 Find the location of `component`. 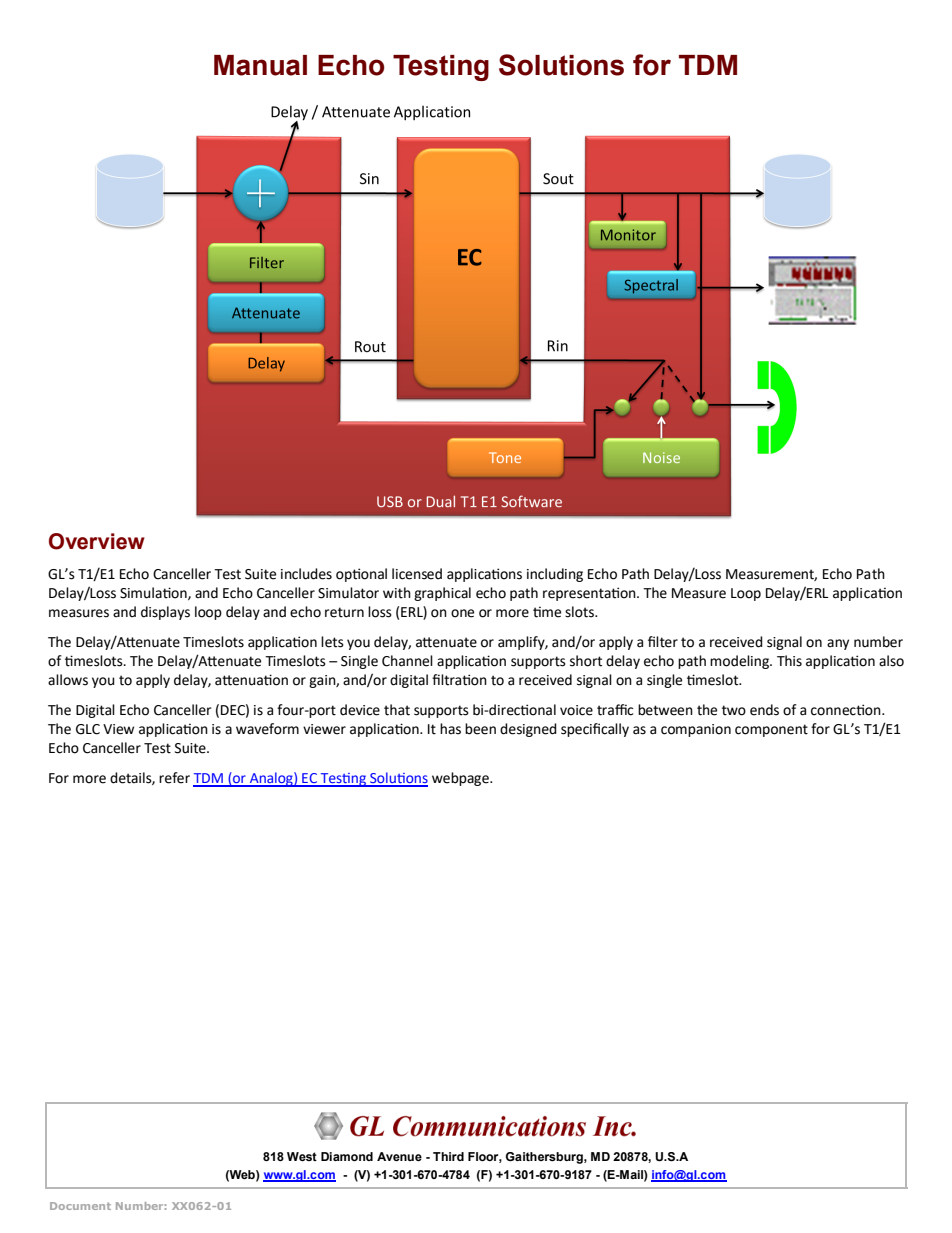

component is located at coordinates (771, 730).
